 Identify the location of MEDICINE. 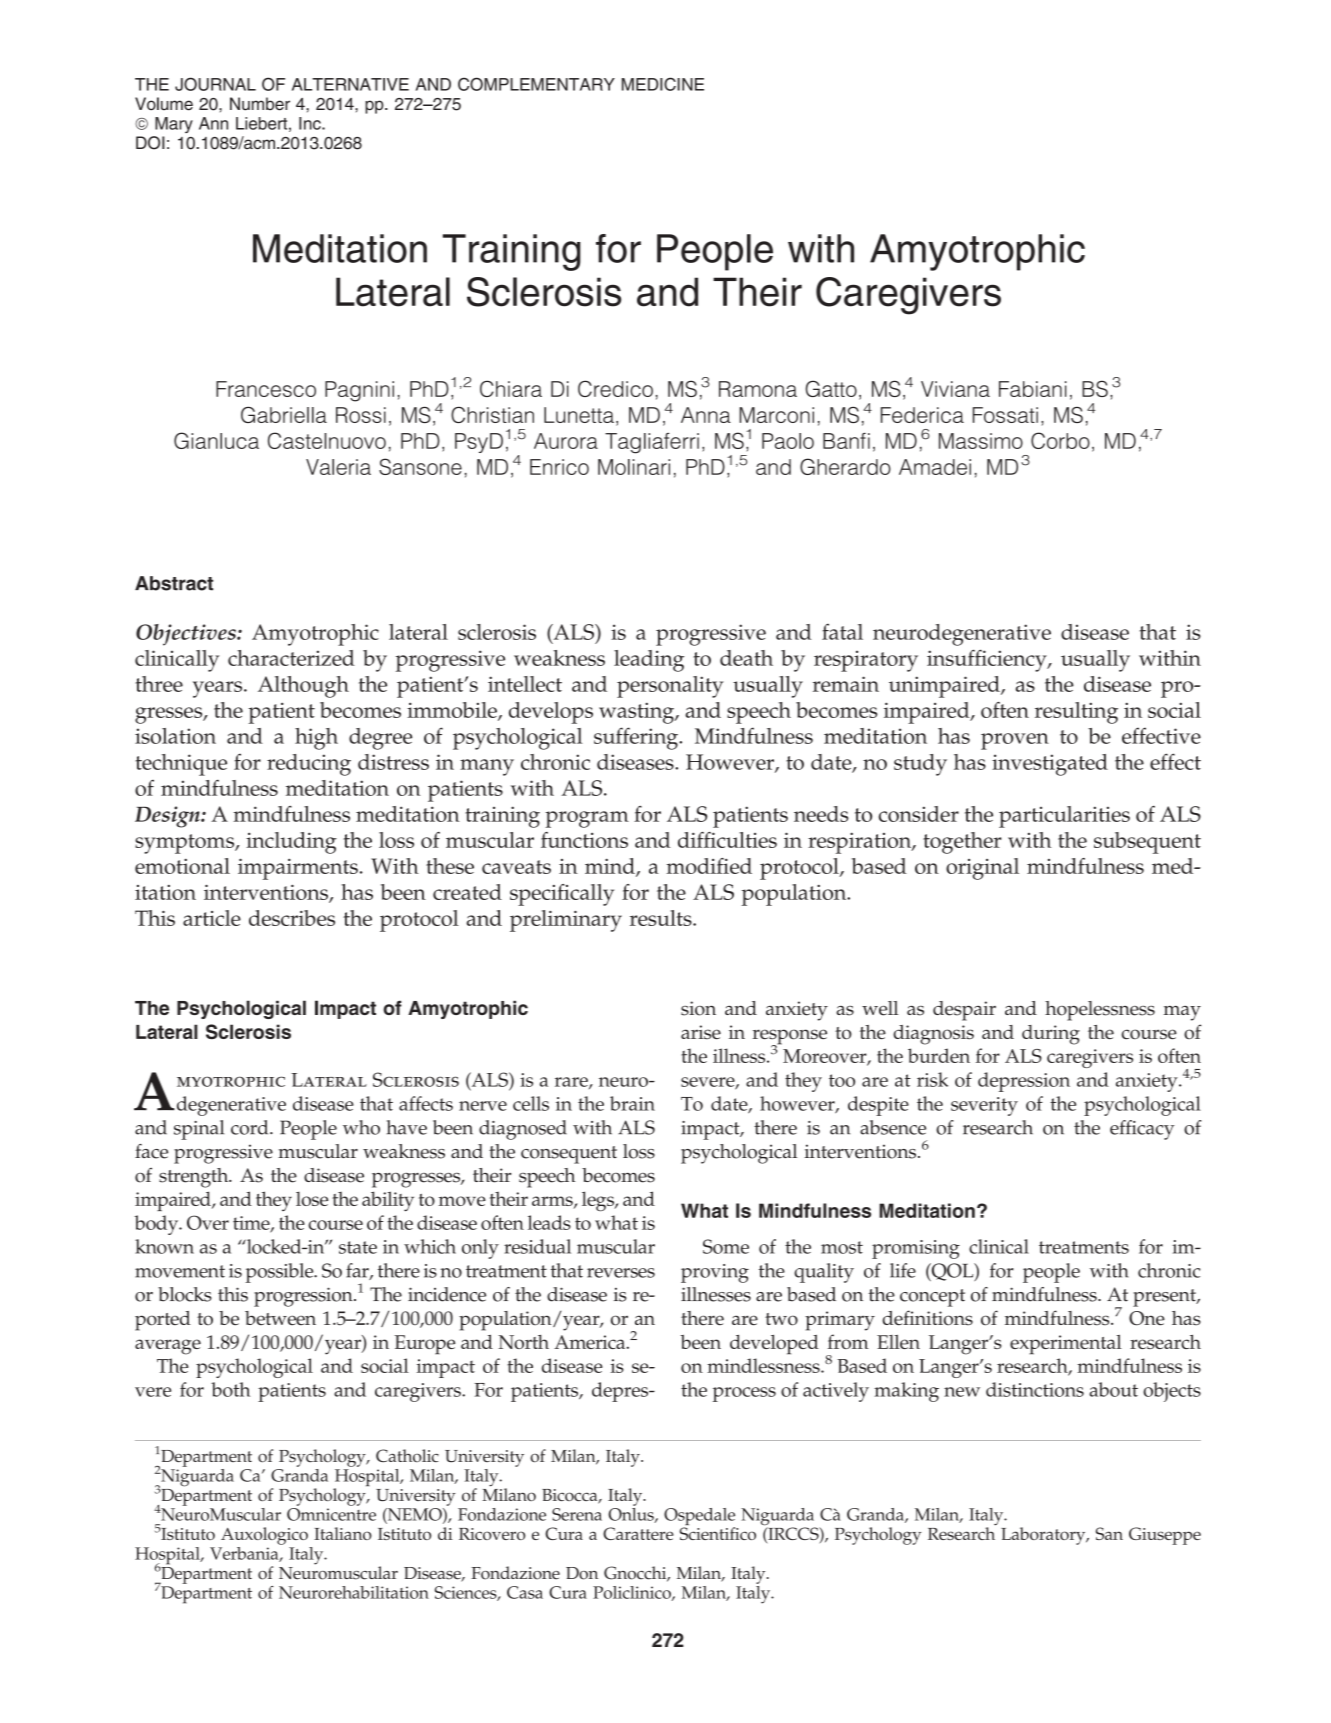
(663, 84).
